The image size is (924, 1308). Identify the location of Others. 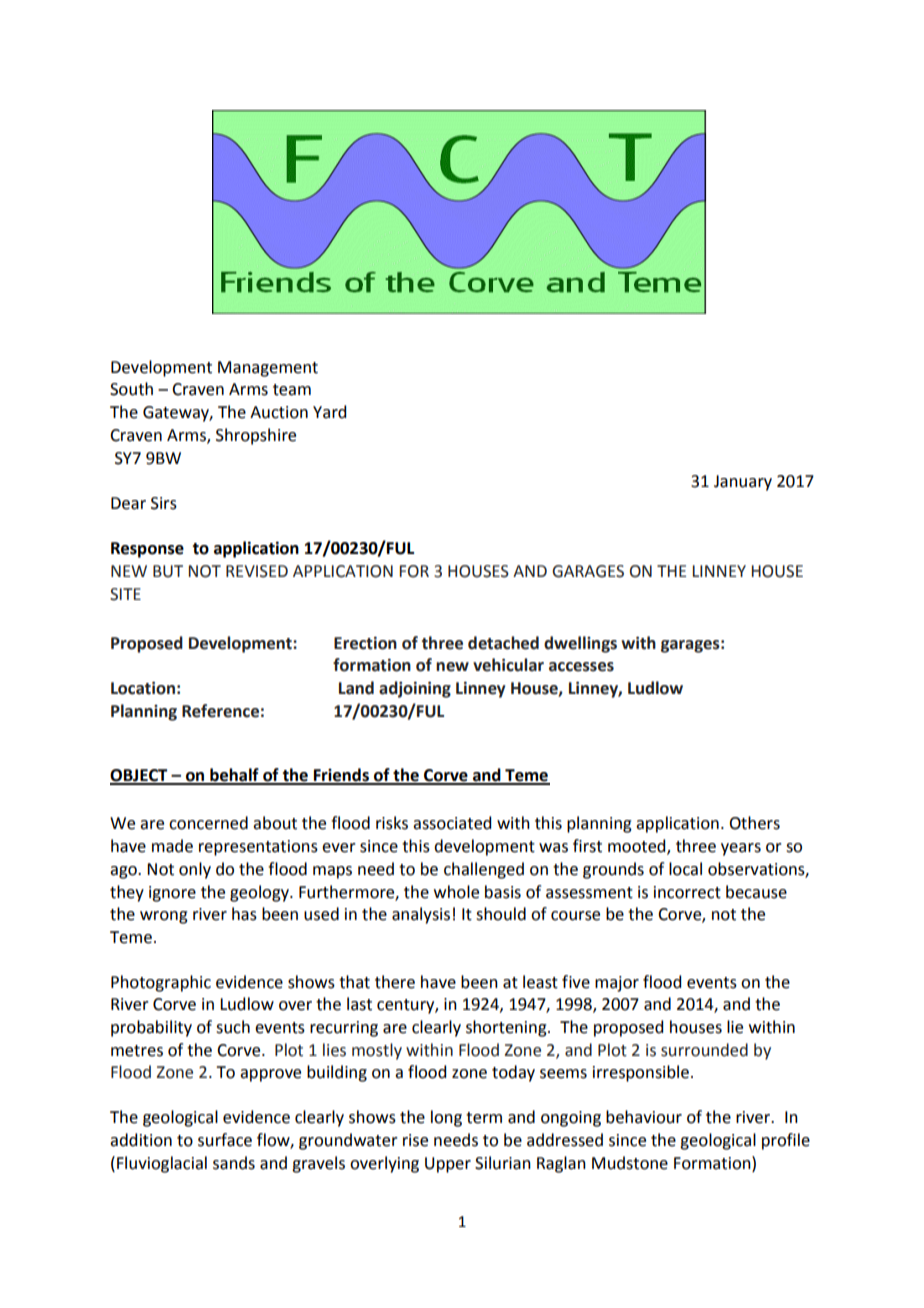
(754, 823).
